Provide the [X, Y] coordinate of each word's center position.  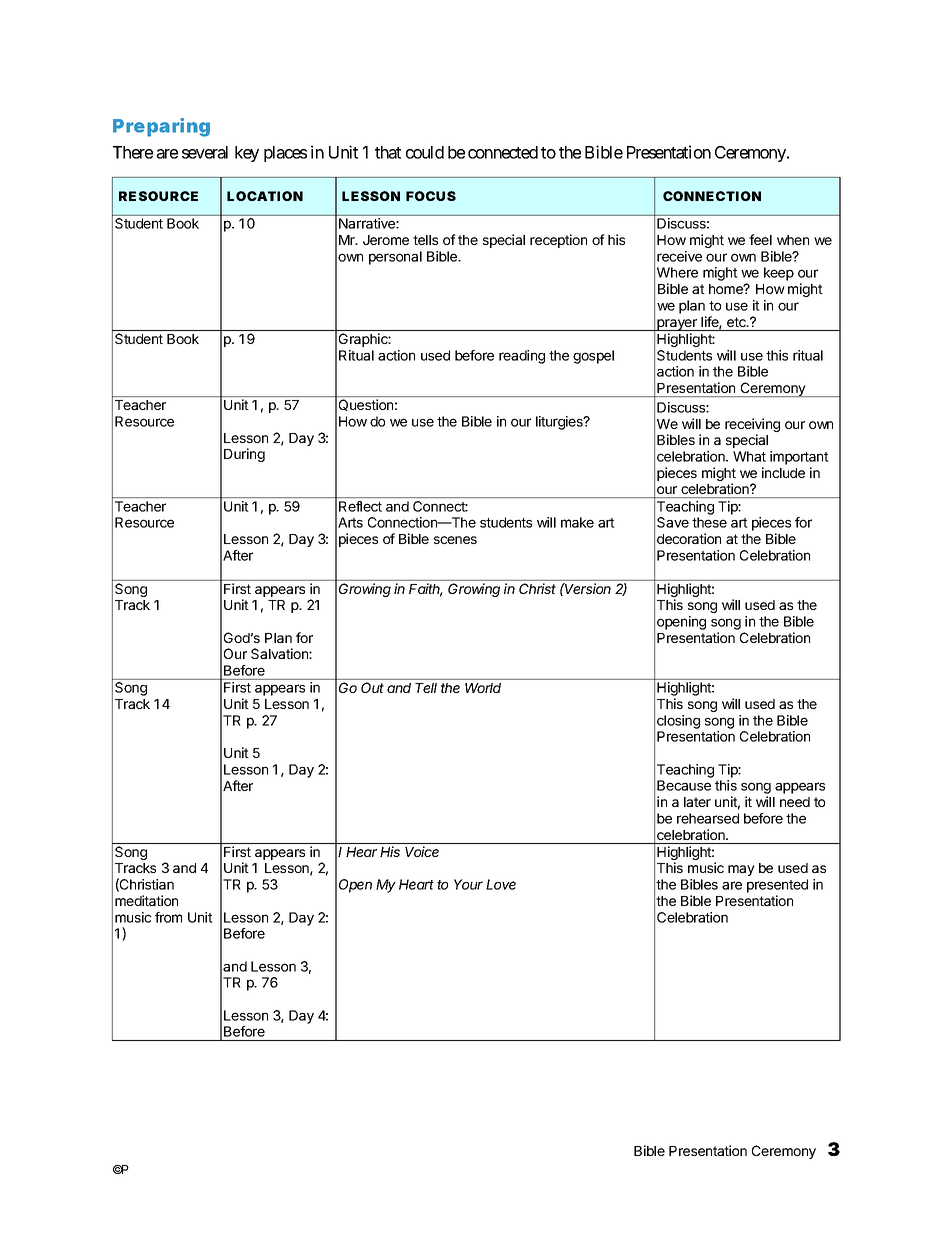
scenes [455, 540]
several [205, 152]
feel [760, 239]
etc [737, 322]
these [709, 522]
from [168, 917]
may [741, 870]
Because [684, 785]
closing [678, 722]
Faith [426, 590]
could [425, 152]
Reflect [360, 506]
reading [522, 357]
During [244, 455]
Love [501, 884]
